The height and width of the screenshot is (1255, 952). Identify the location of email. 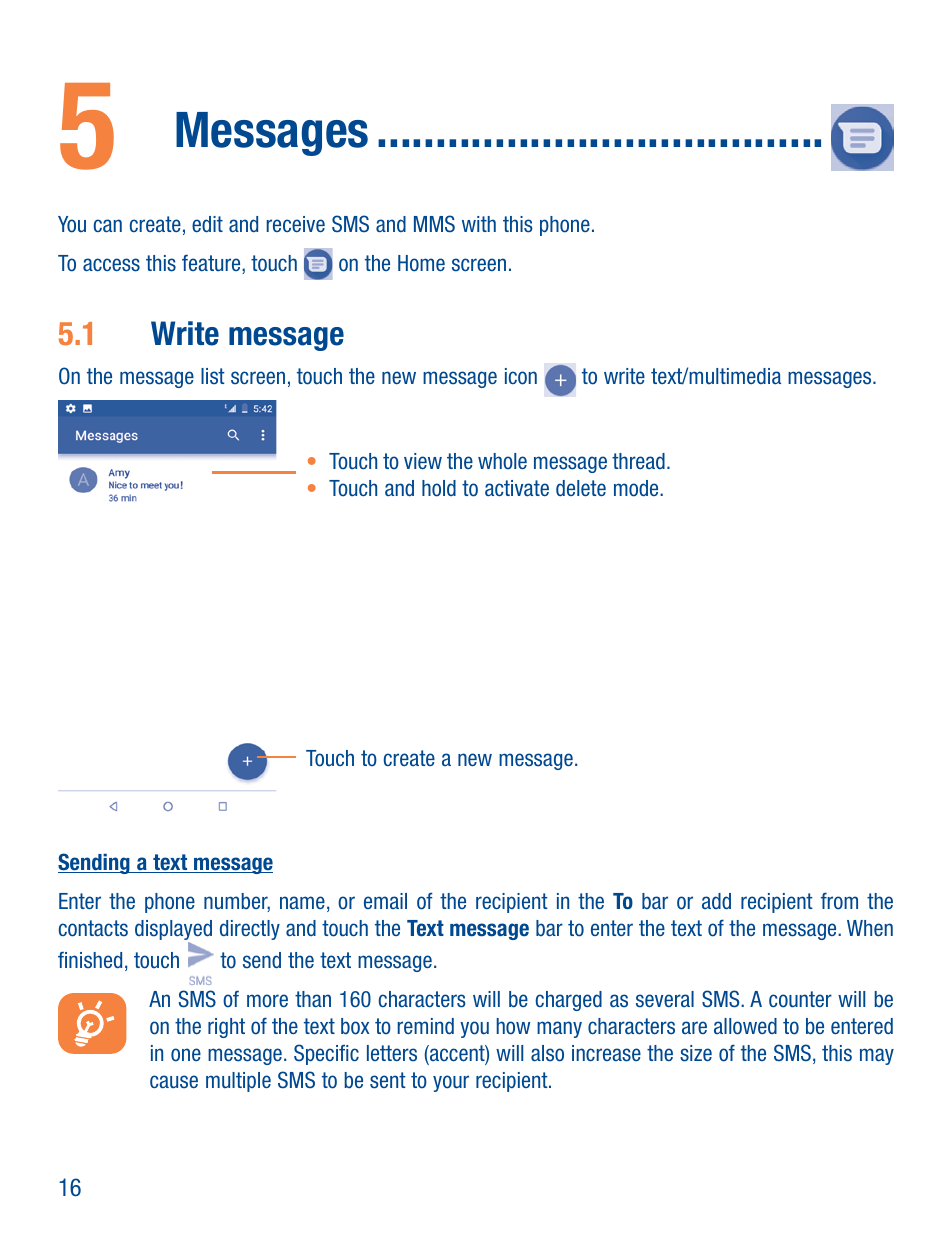
(385, 901).
